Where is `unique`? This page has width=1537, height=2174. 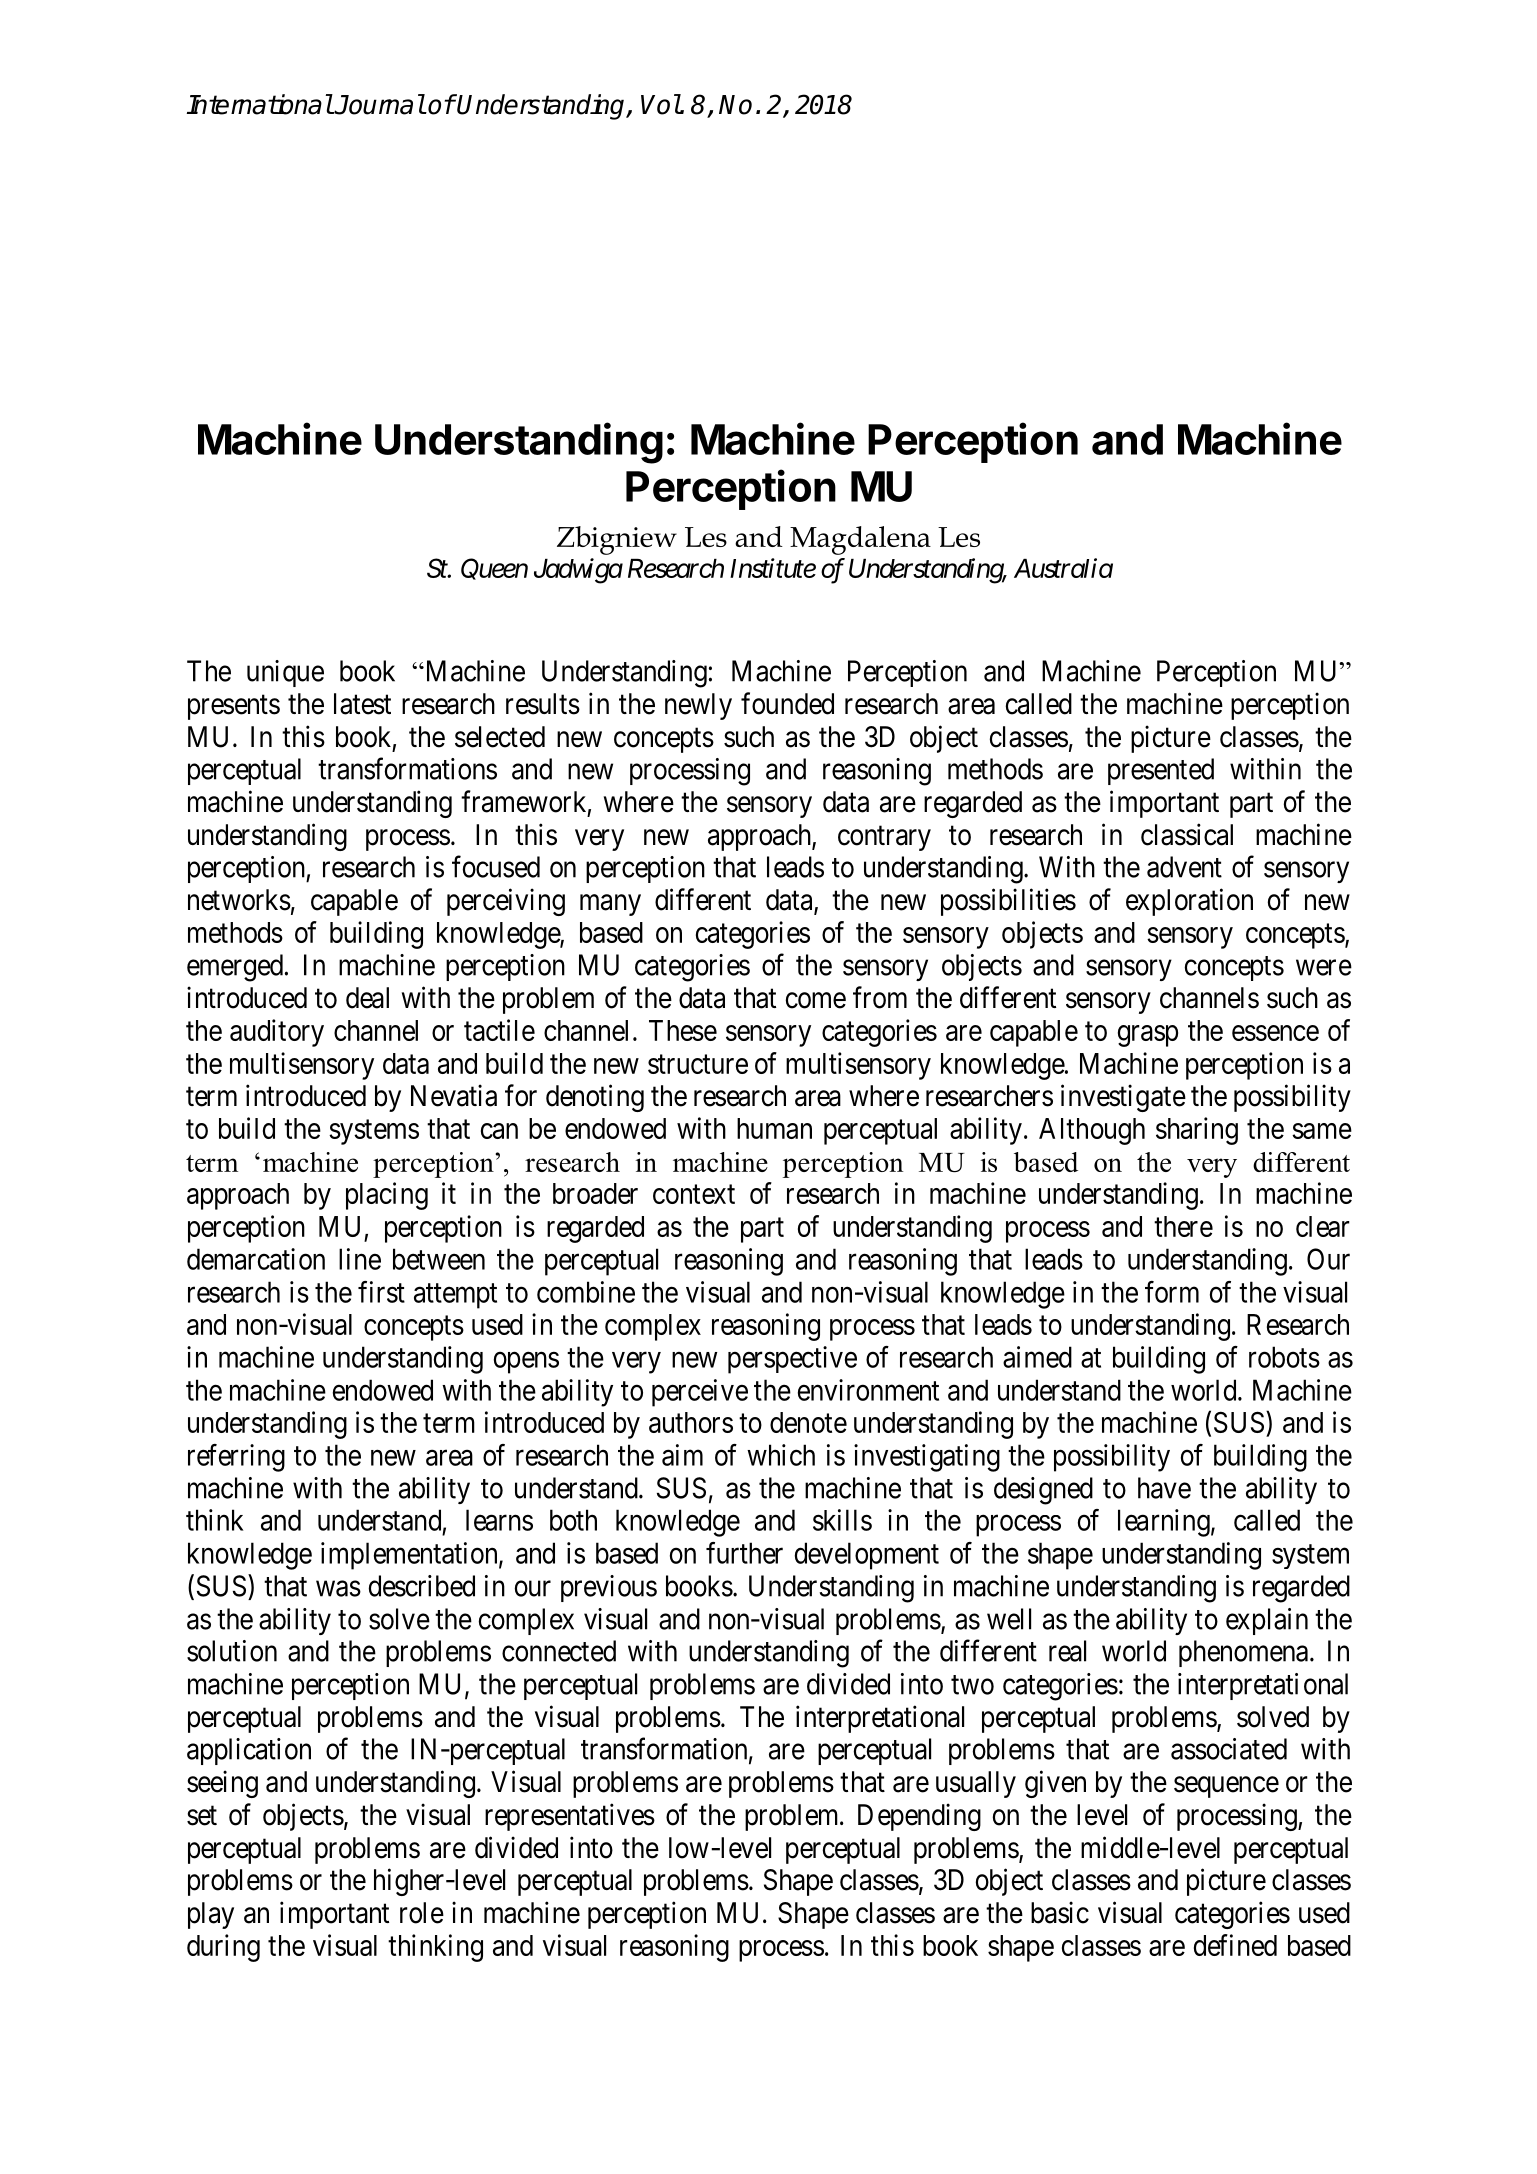 unique is located at coordinates (285, 673).
